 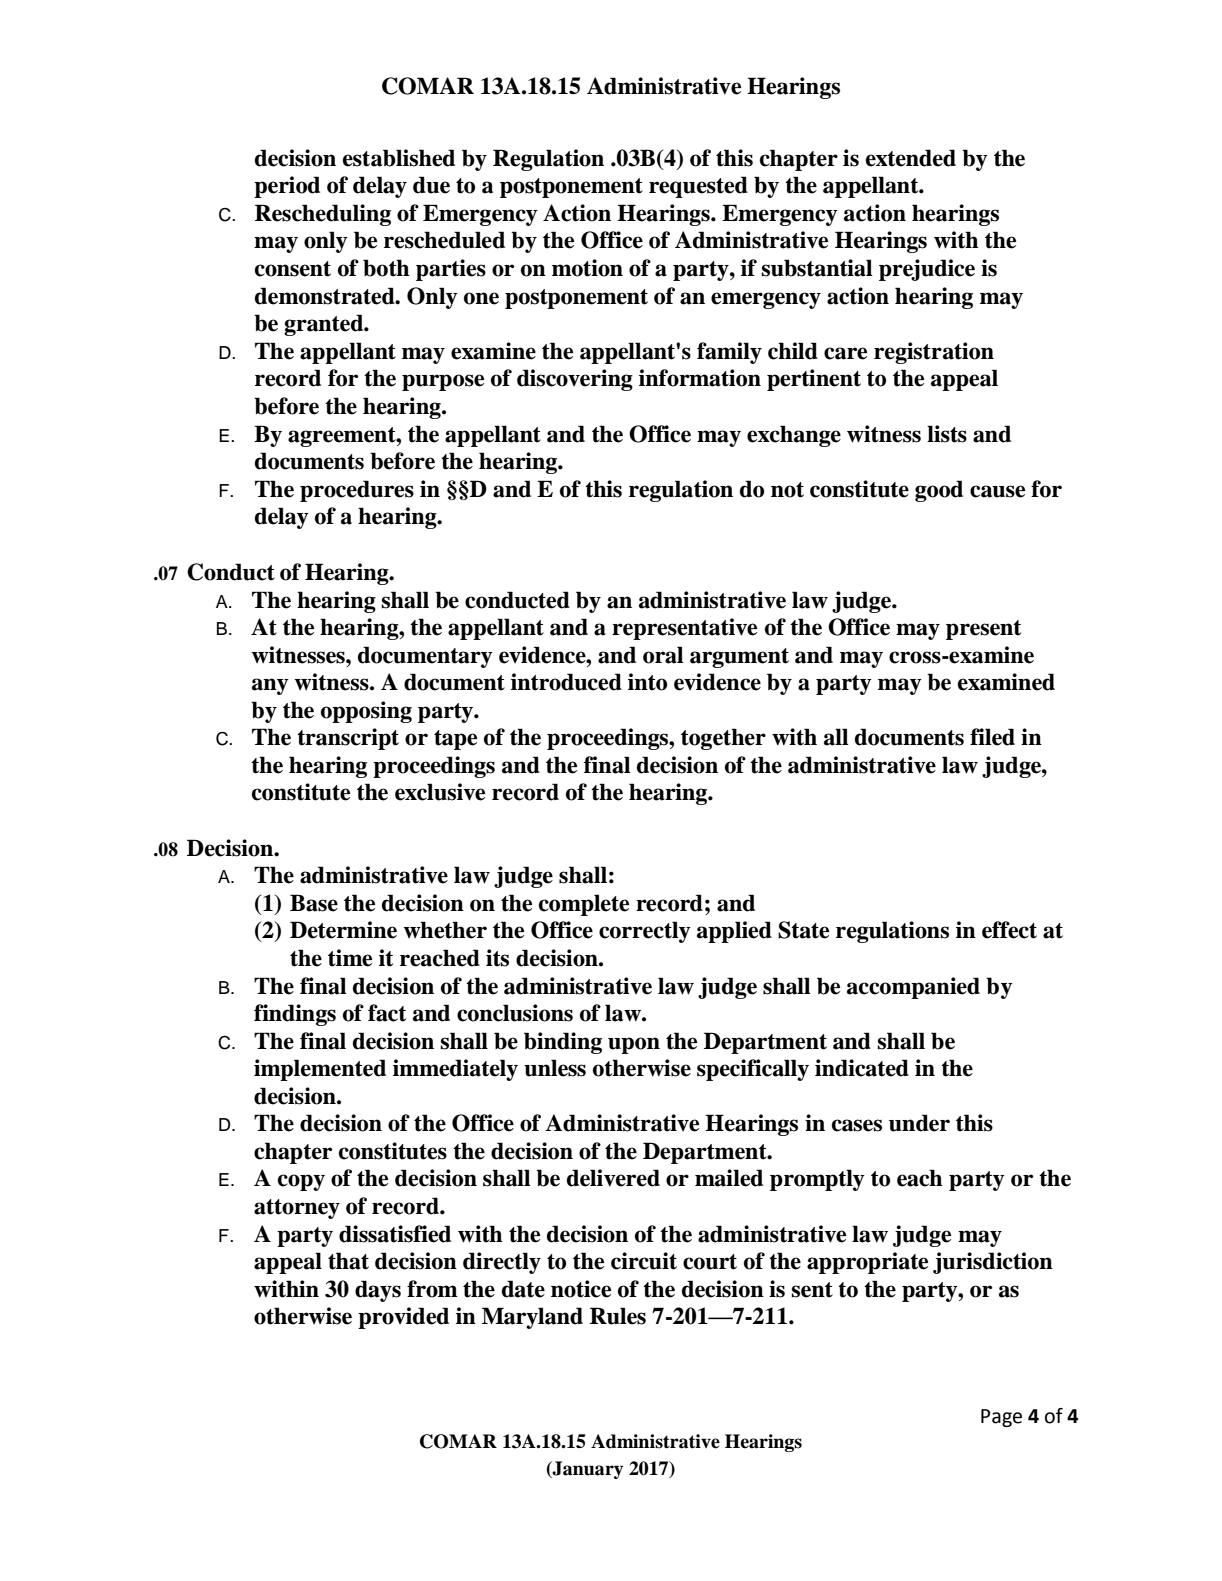 I want to click on requested, so click(x=698, y=187).
